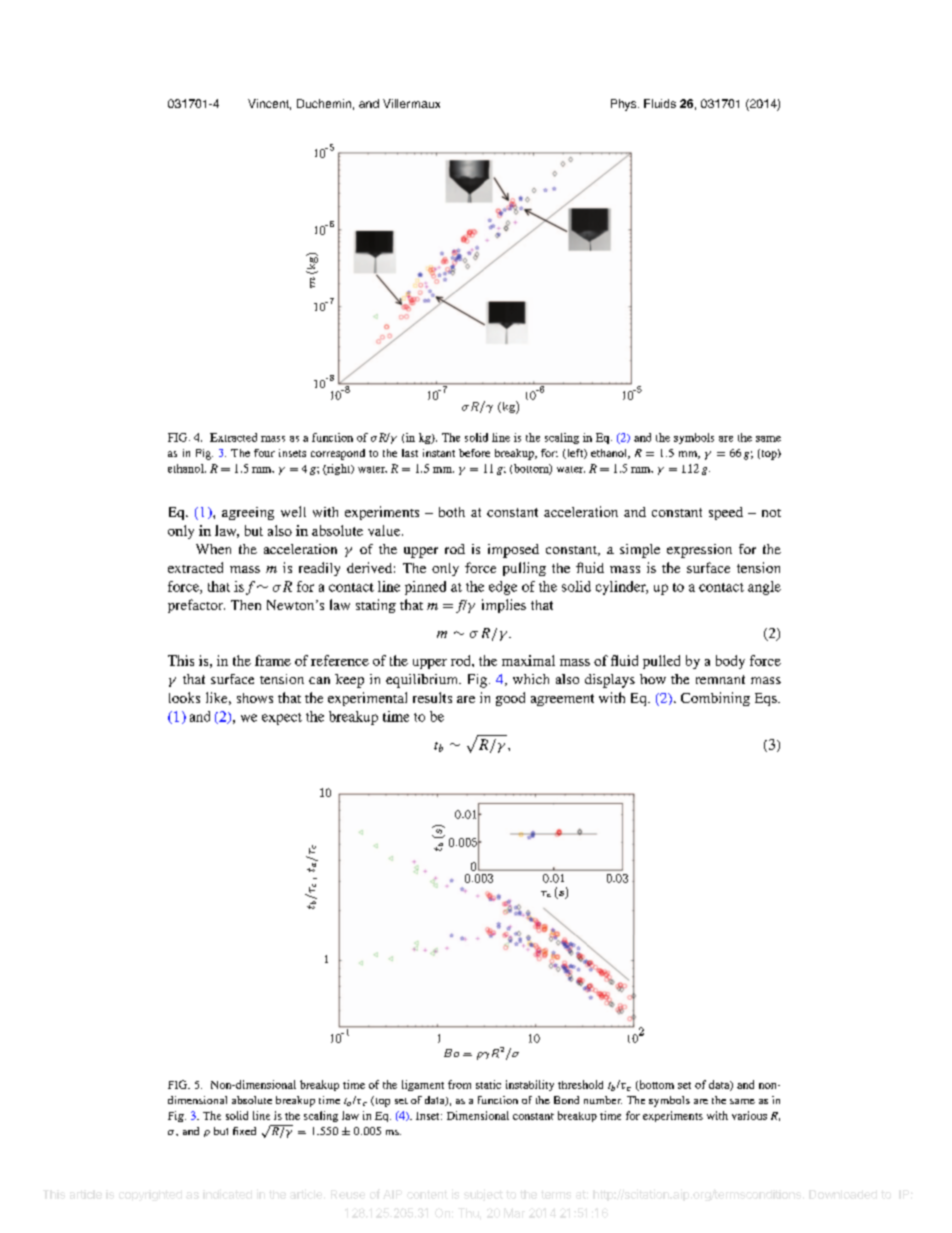  I want to click on good, so click(510, 699).
